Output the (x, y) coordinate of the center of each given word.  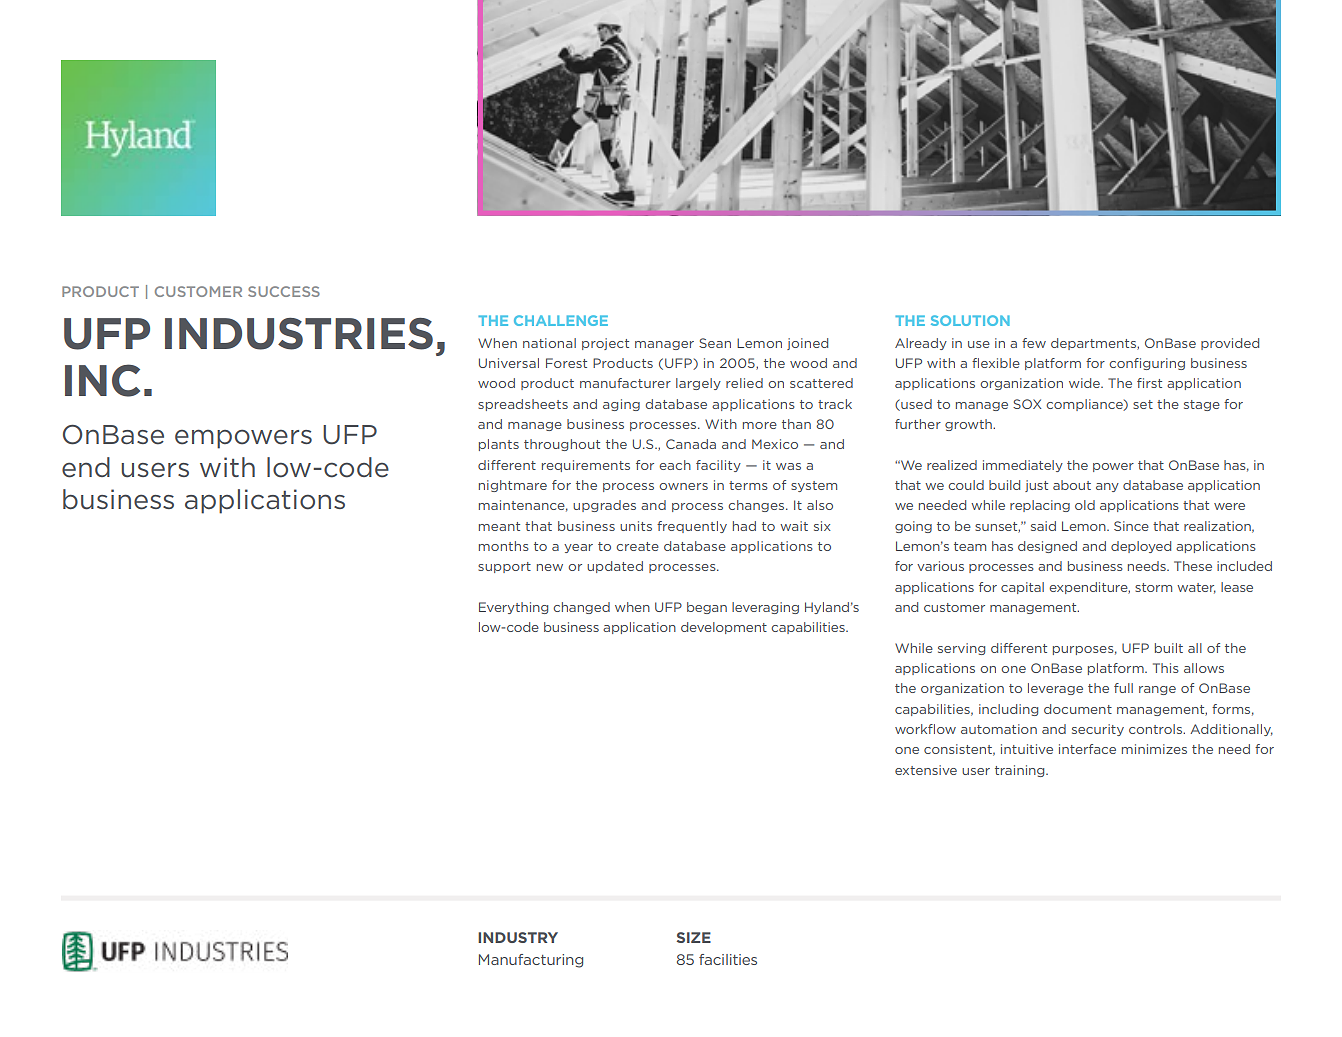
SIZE (694, 937)
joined (807, 344)
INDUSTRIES (299, 334)
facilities (728, 959)
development (724, 628)
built (1169, 648)
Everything (513, 608)
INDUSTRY (518, 937)
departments (1094, 344)
